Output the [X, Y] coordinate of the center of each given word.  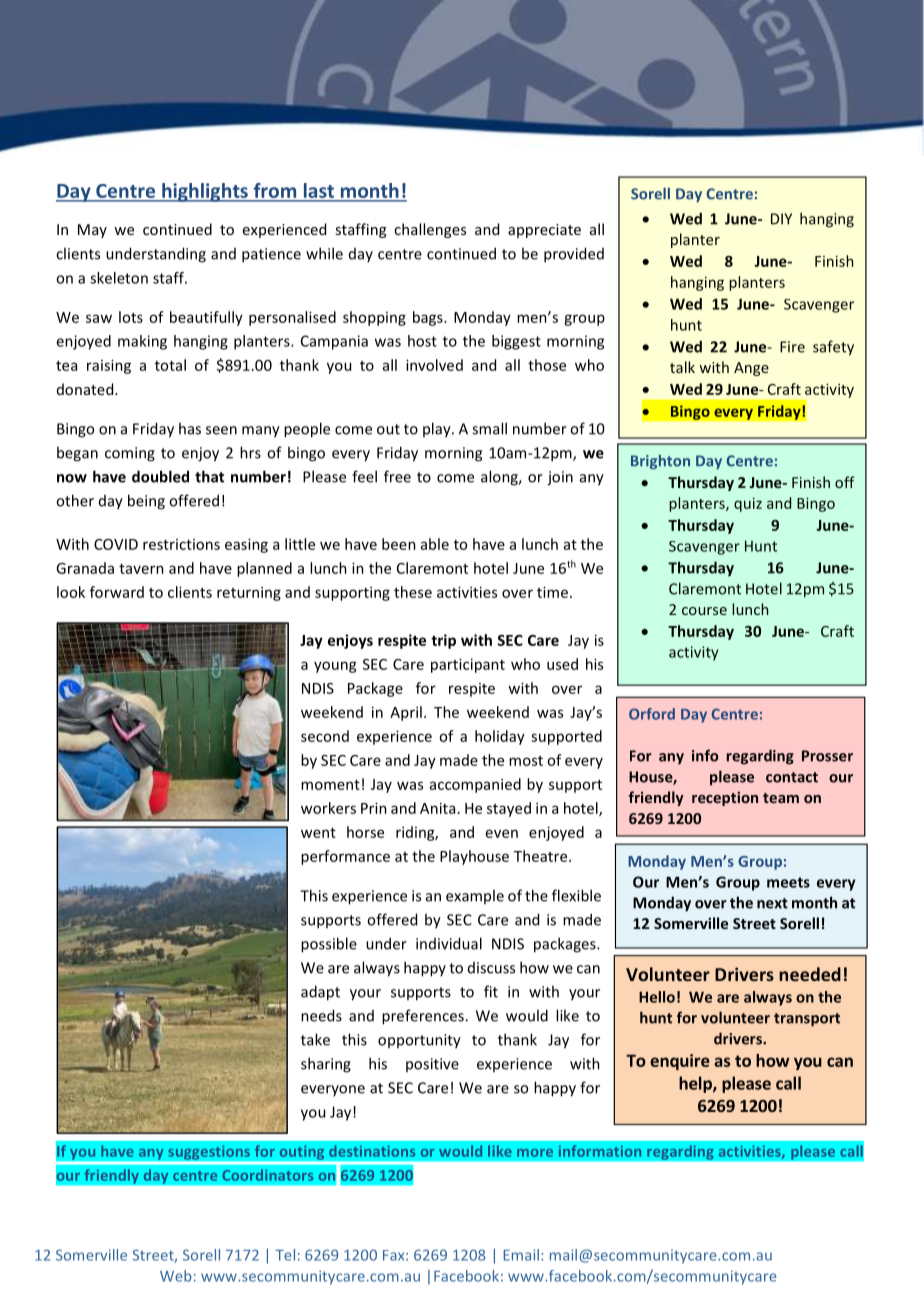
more [535, 1153]
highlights [205, 192]
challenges [430, 230]
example [475, 896]
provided [574, 255]
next [772, 903]
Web [176, 1276]
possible [329, 945]
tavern [141, 569]
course [704, 611]
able [435, 544]
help [696, 1084]
